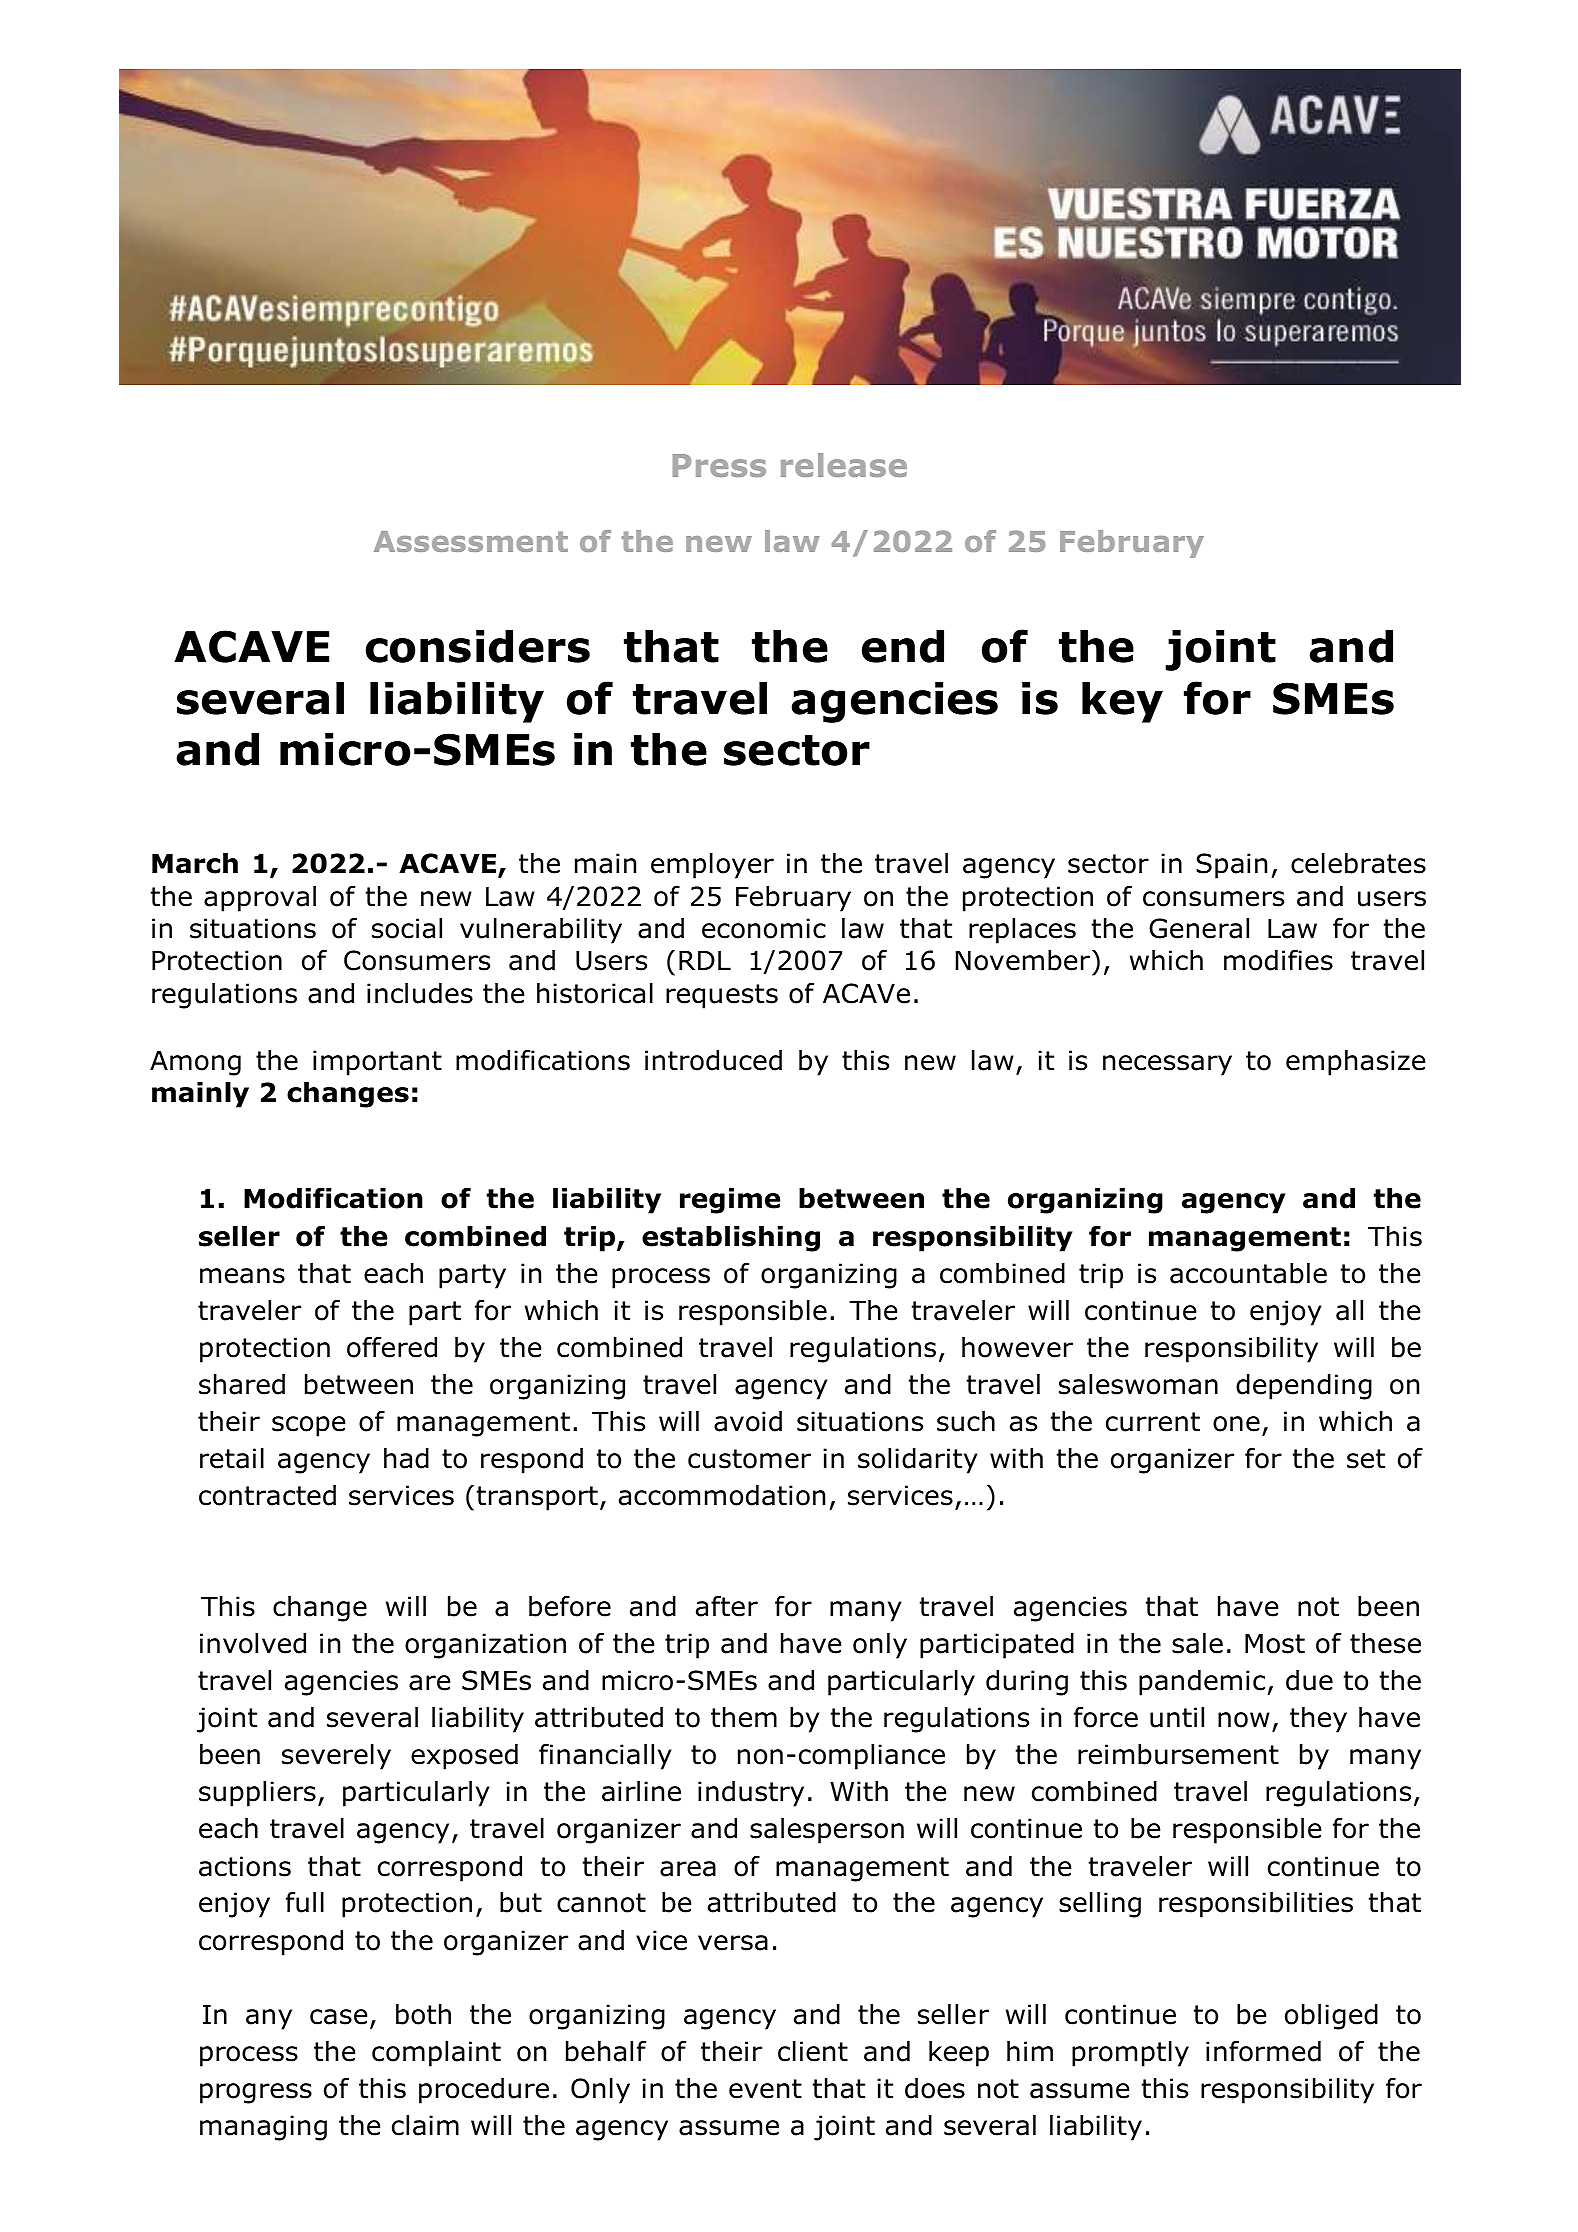  What do you see at coordinates (471, 541) in the screenshot?
I see `Assessment` at bounding box center [471, 541].
